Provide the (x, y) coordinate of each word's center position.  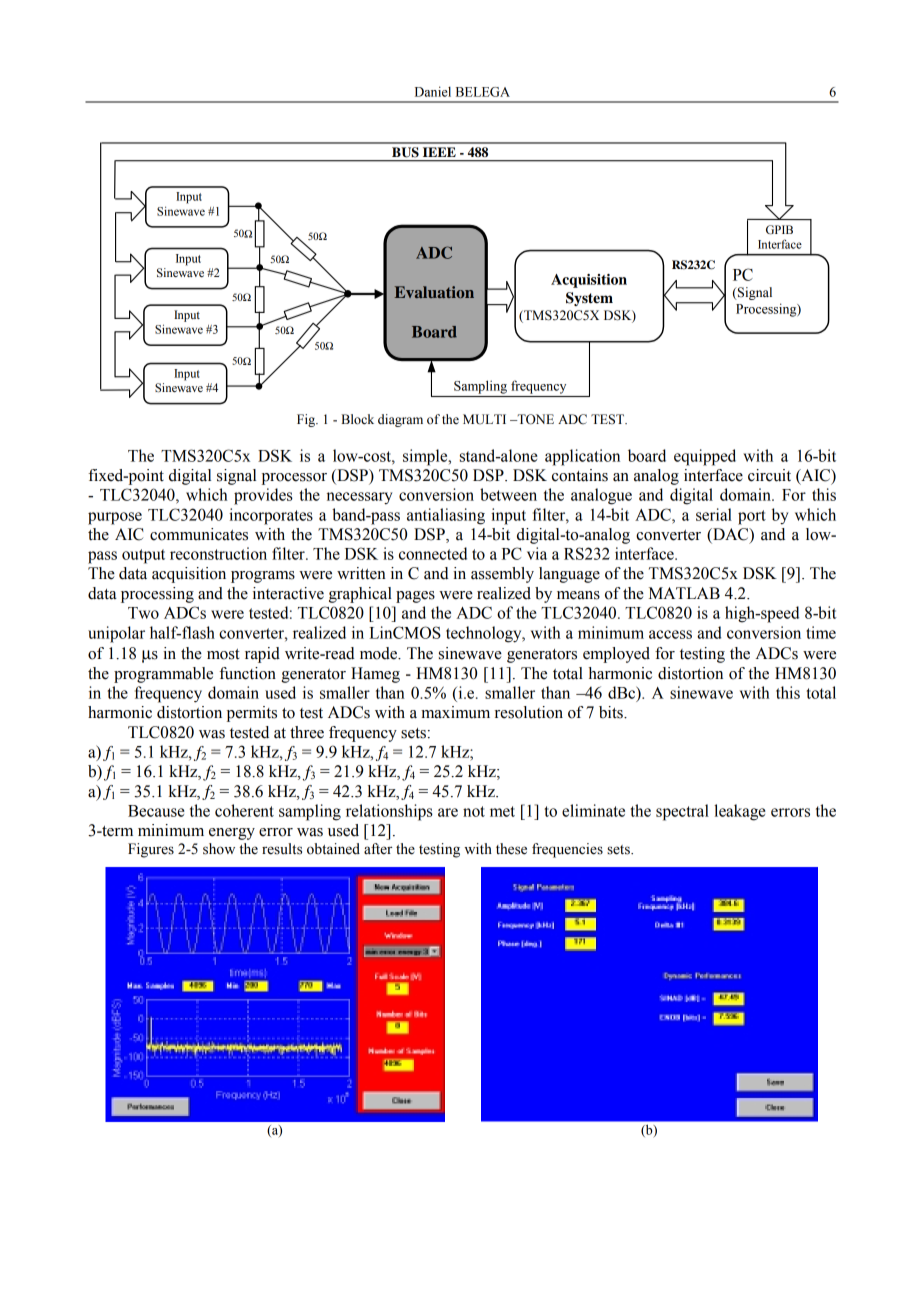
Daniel (433, 91)
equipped (705, 457)
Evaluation (434, 292)
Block (357, 419)
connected (433, 553)
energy (232, 834)
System (589, 299)
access (670, 634)
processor (294, 479)
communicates (199, 534)
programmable (163, 675)
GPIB (779, 230)
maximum (455, 712)
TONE (534, 419)
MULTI (484, 419)
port (752, 517)
